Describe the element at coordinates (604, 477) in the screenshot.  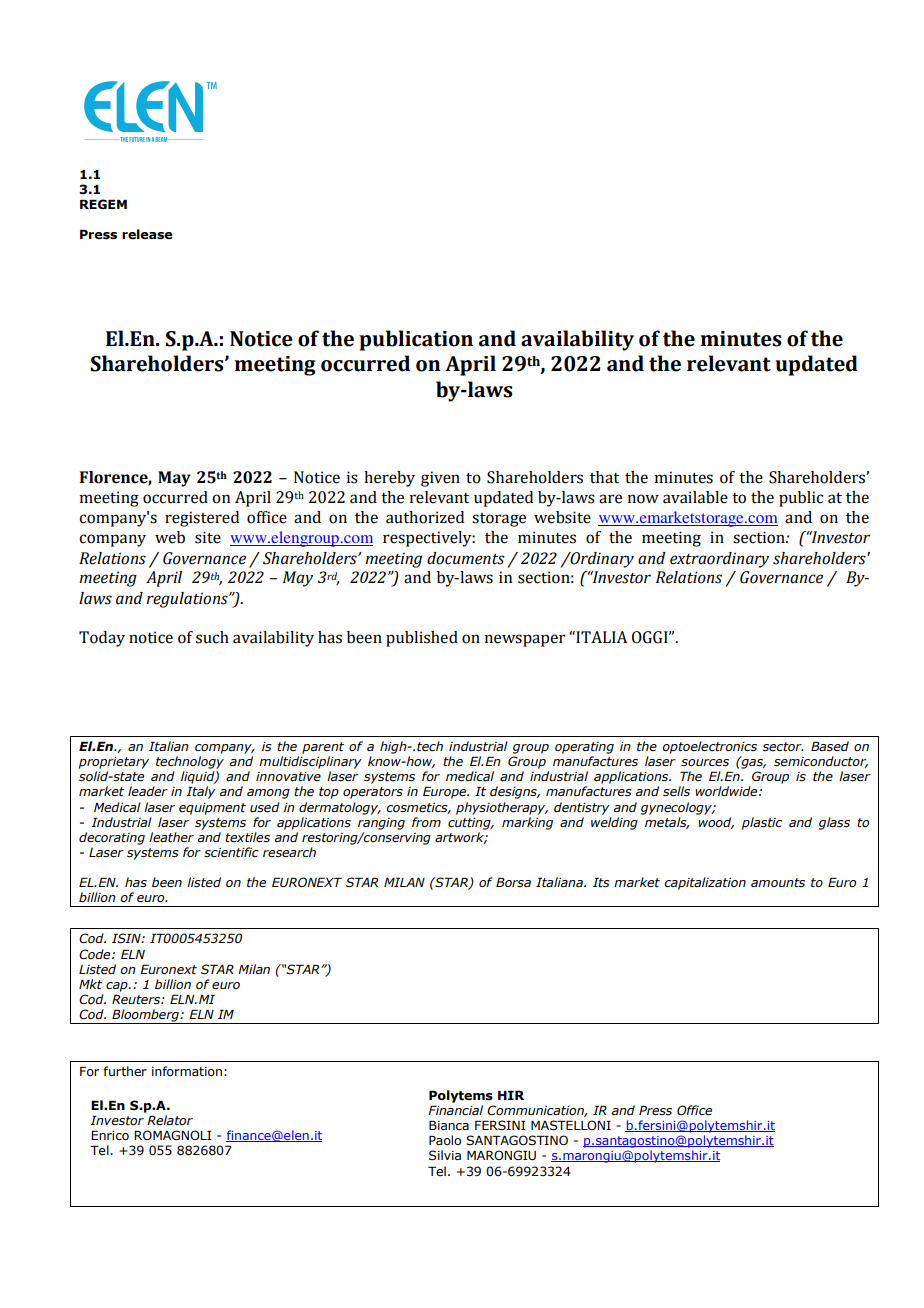
I see `that` at that location.
